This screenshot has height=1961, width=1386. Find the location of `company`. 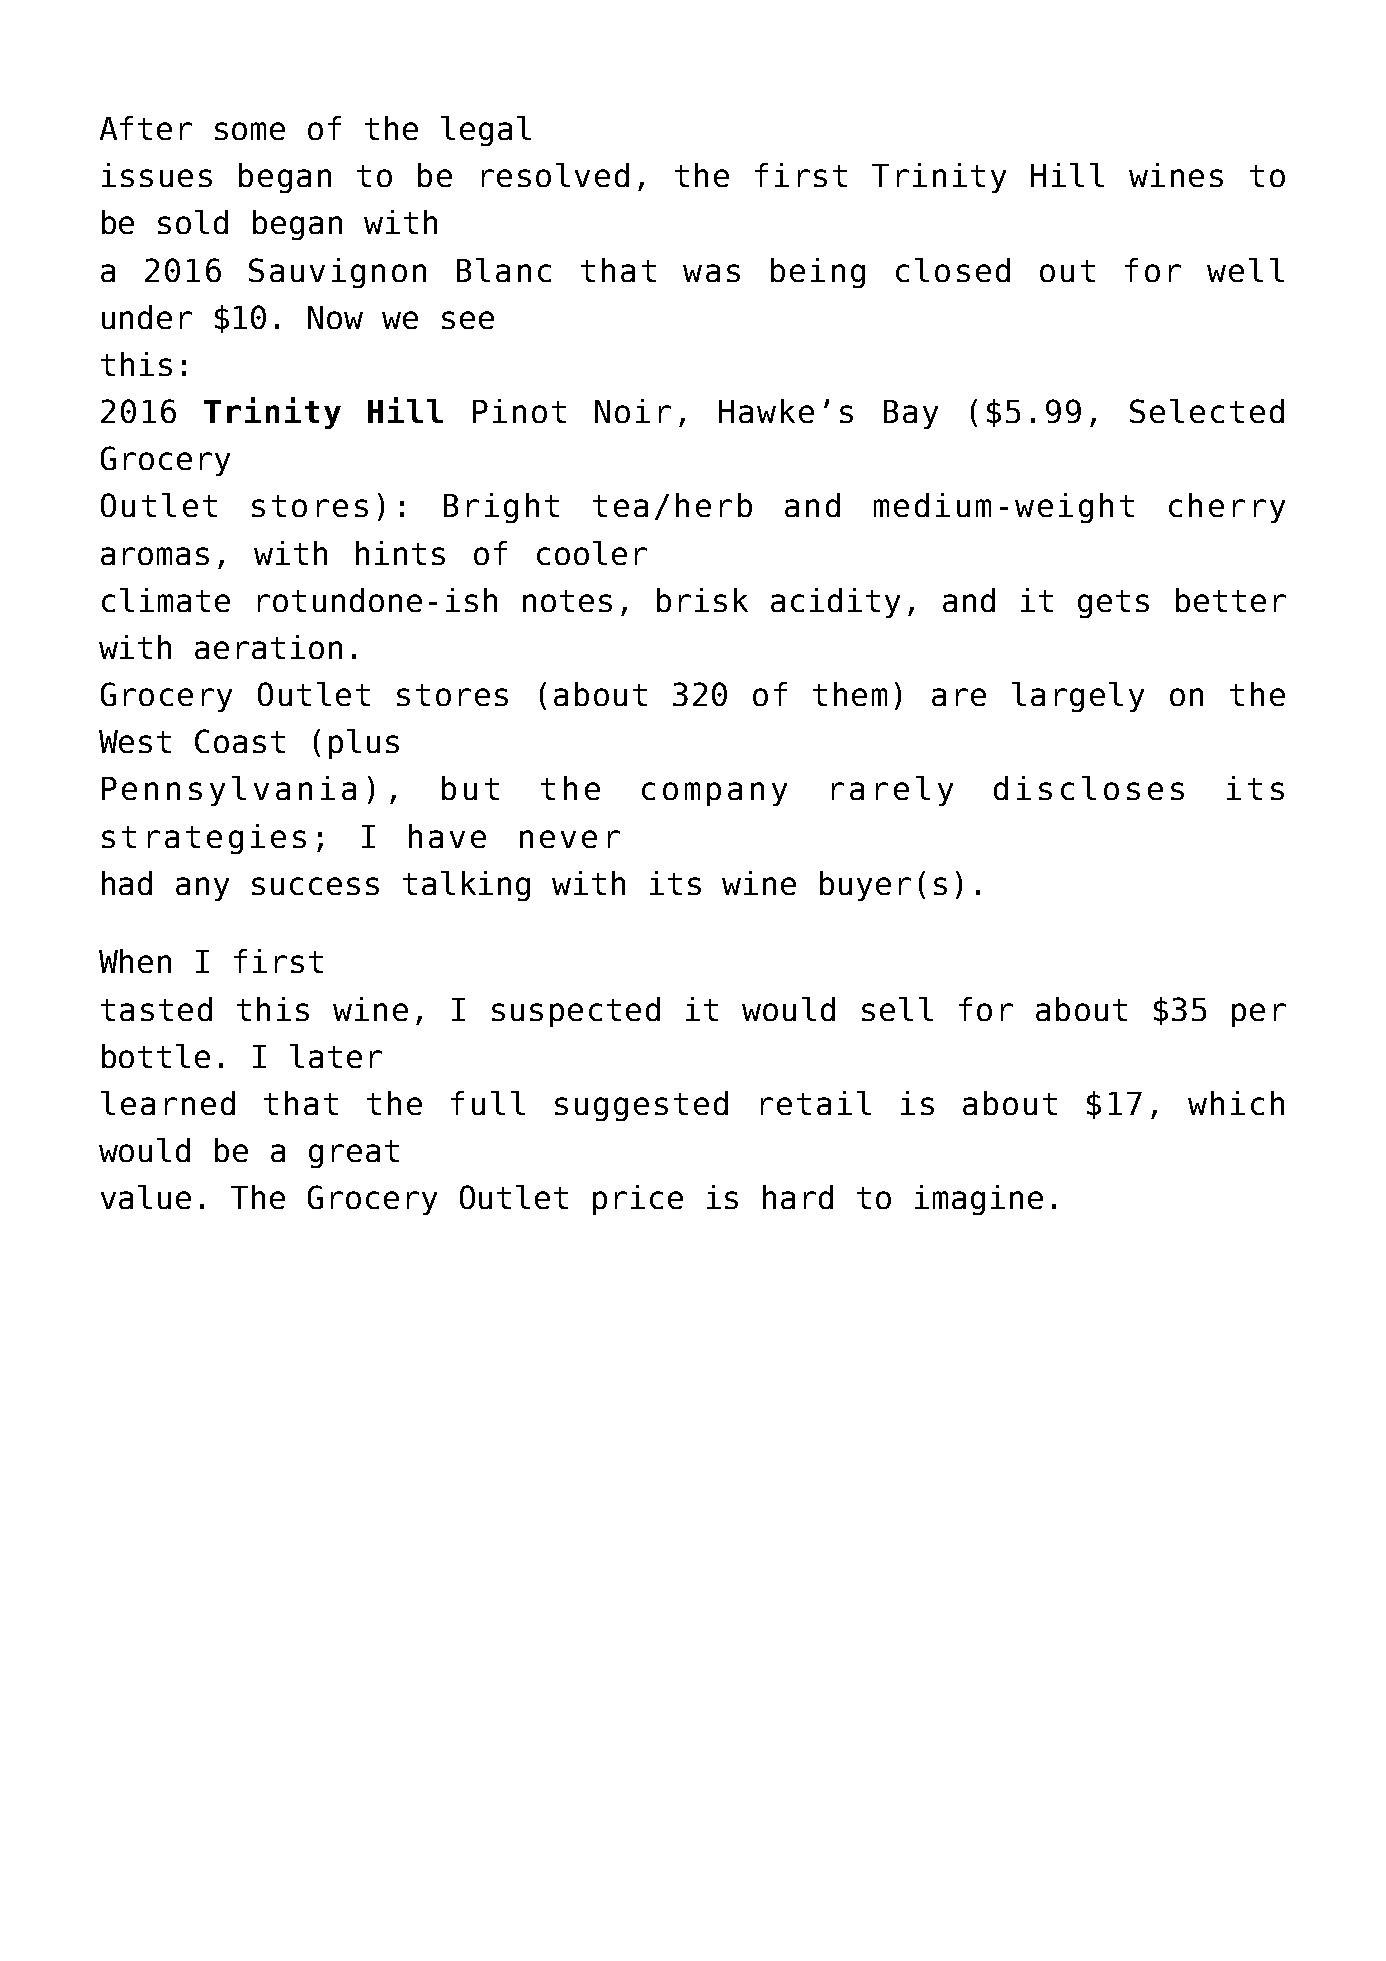

company is located at coordinates (714, 794).
